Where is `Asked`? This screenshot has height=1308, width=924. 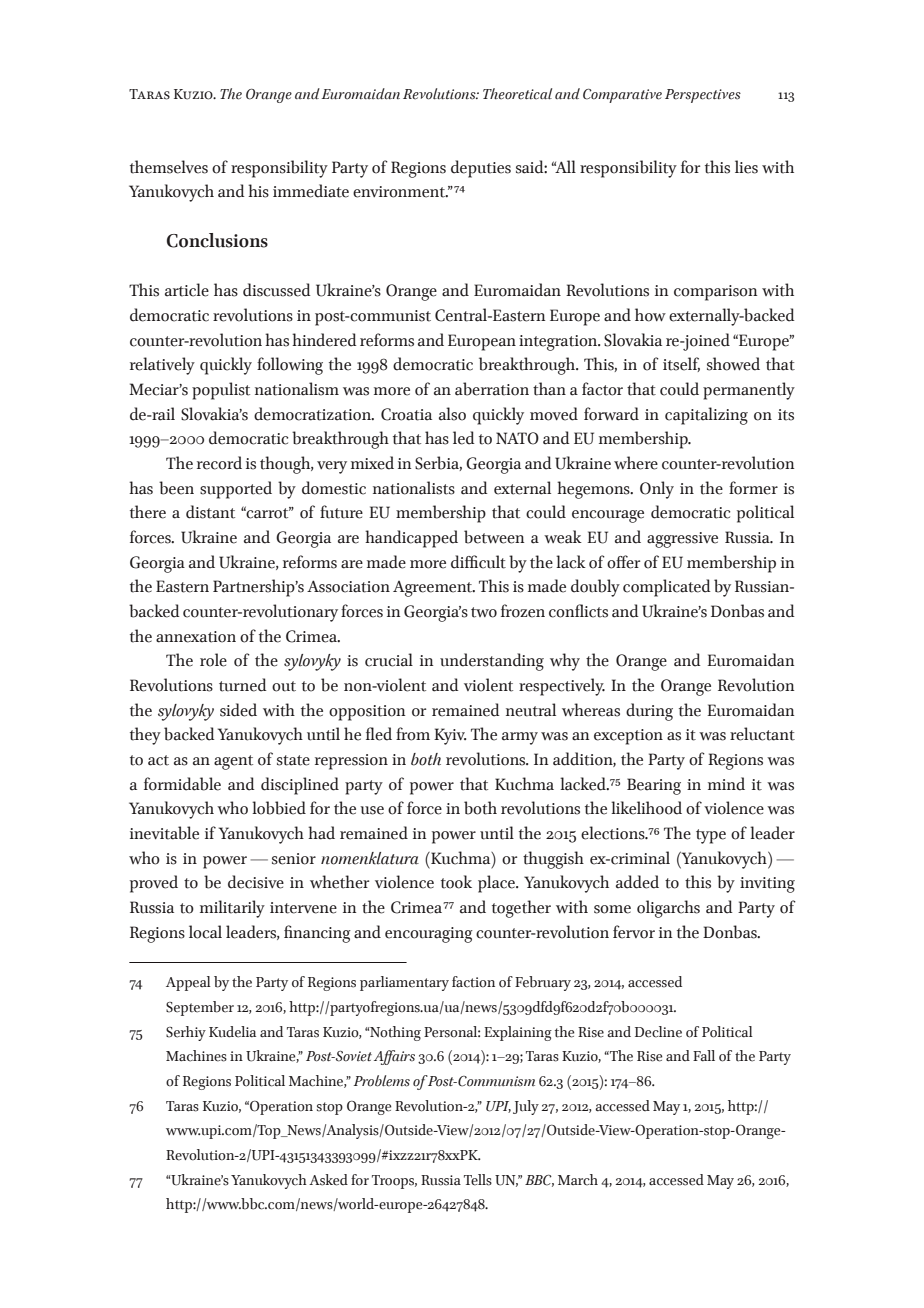
Asked is located at coordinates (328, 1180).
